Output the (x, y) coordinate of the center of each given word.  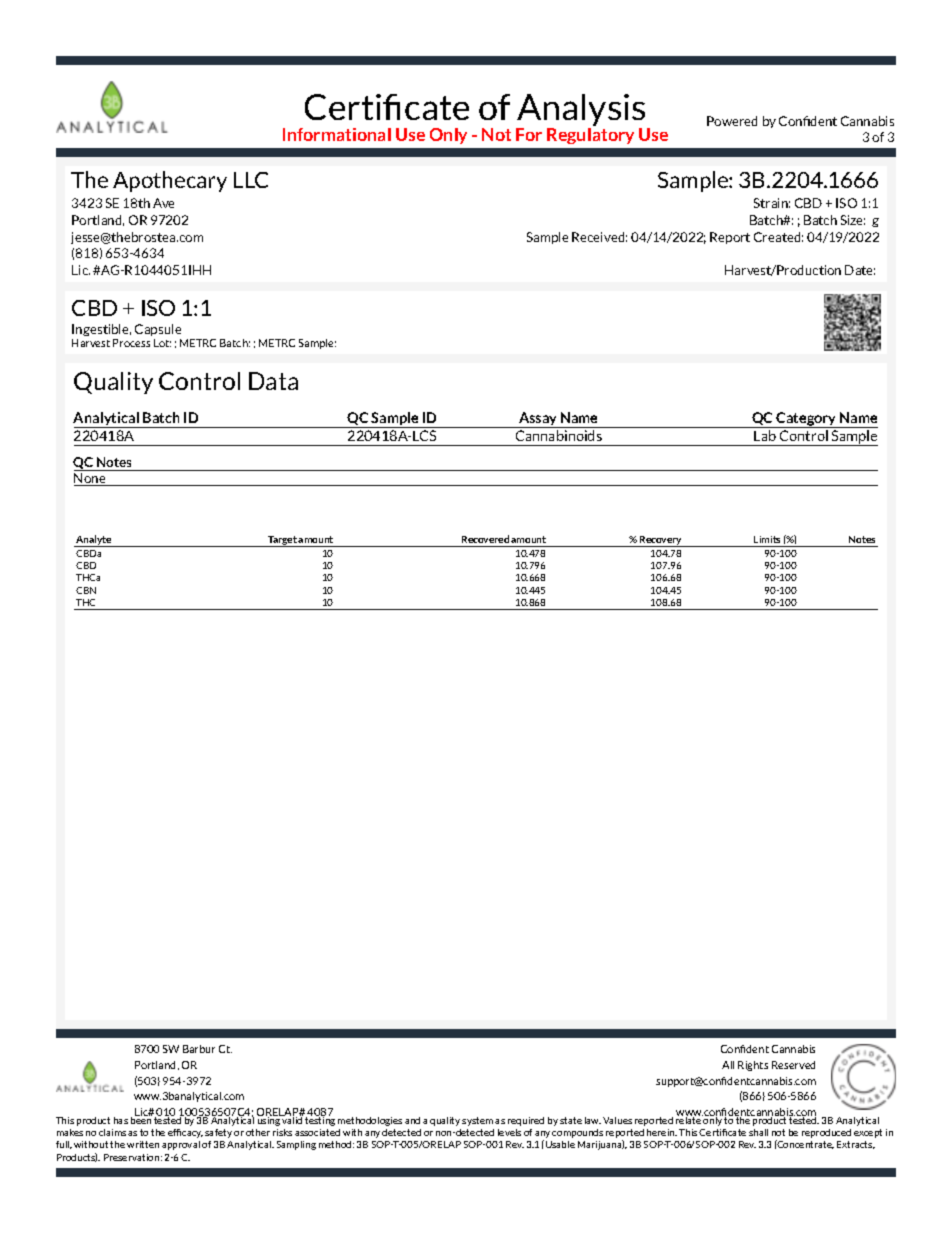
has (121, 1120)
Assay (538, 420)
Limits (767, 539)
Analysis (582, 111)
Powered (732, 121)
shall (758, 1132)
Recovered (485, 539)
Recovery (661, 541)
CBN (86, 590)
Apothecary (170, 181)
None (91, 479)
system (477, 1121)
